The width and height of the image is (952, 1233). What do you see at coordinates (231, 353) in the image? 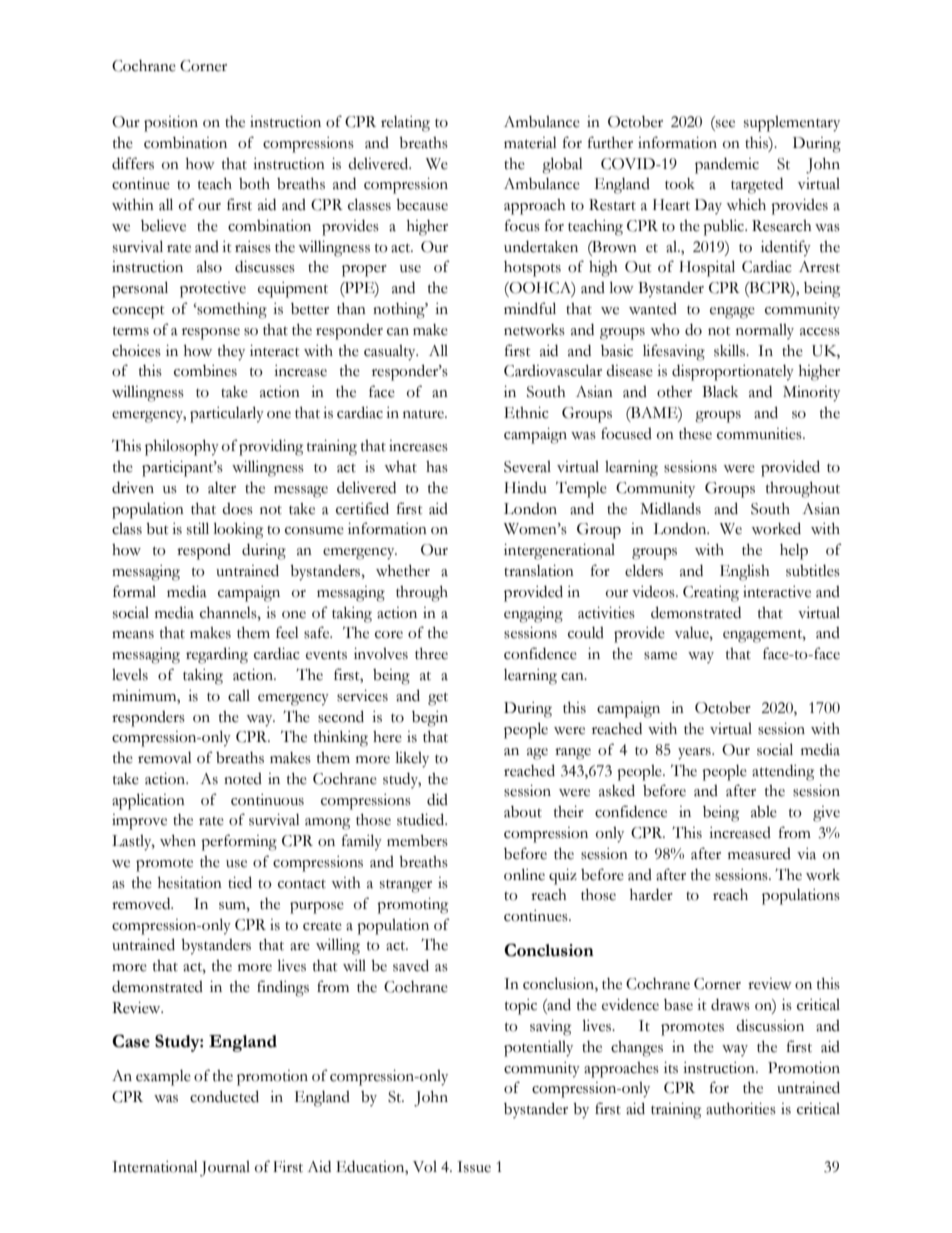
I see `they` at bounding box center [231, 353].
